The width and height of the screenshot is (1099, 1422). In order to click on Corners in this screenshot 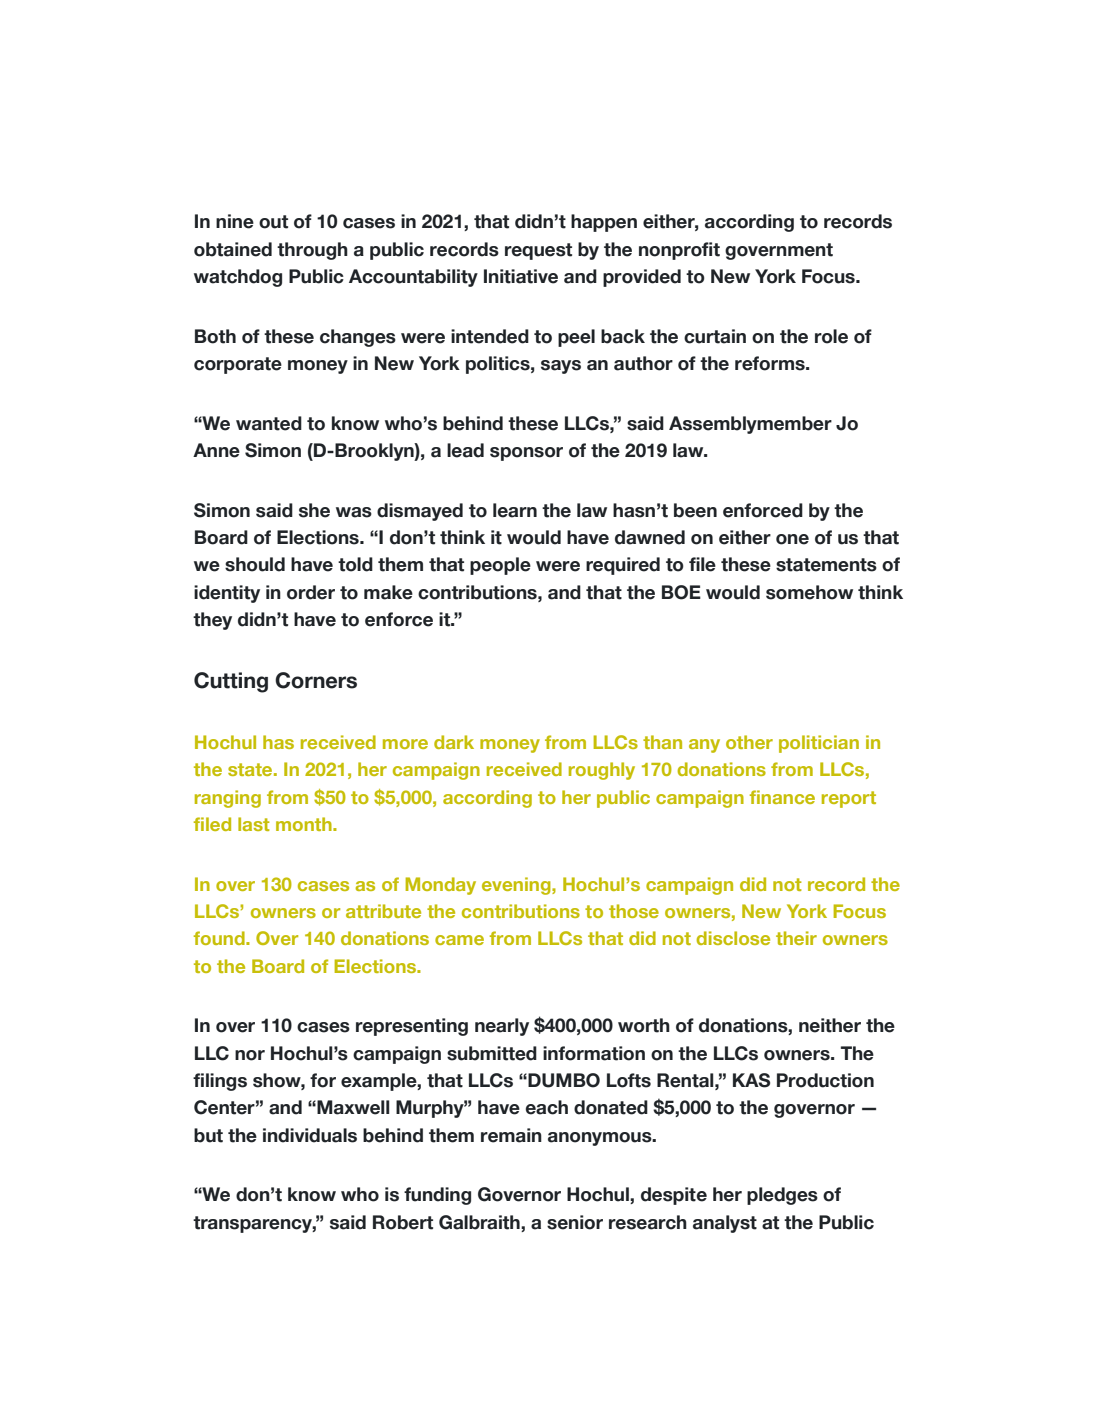, I will do `click(316, 680)`.
